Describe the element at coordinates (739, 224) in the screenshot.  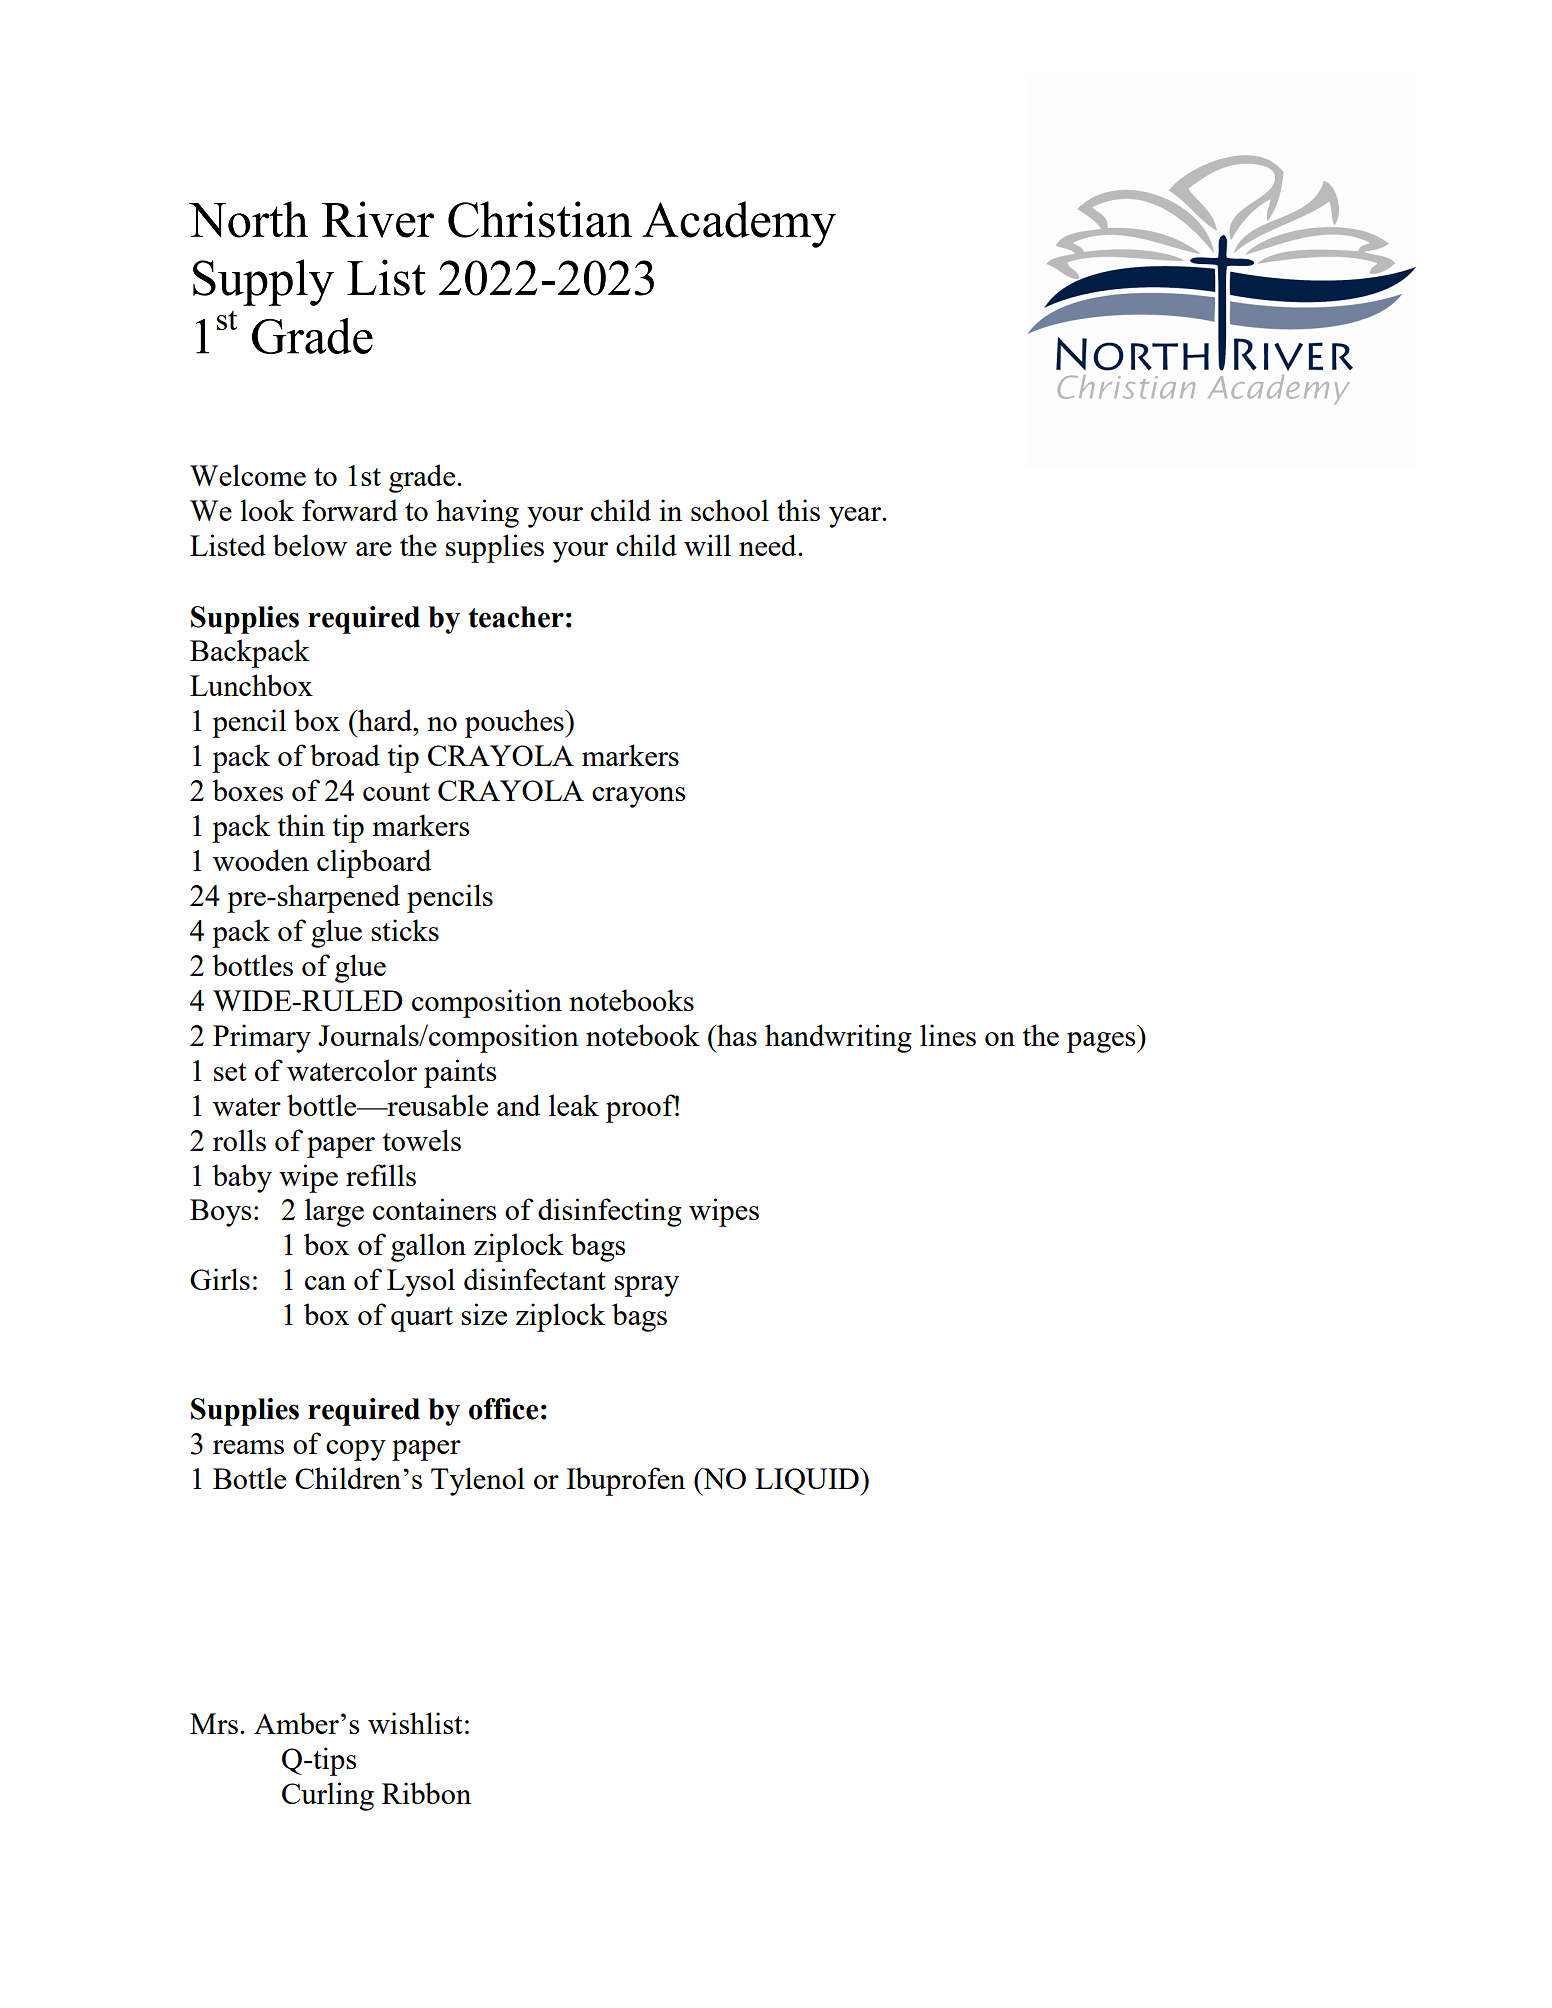
I see `Academy` at that location.
